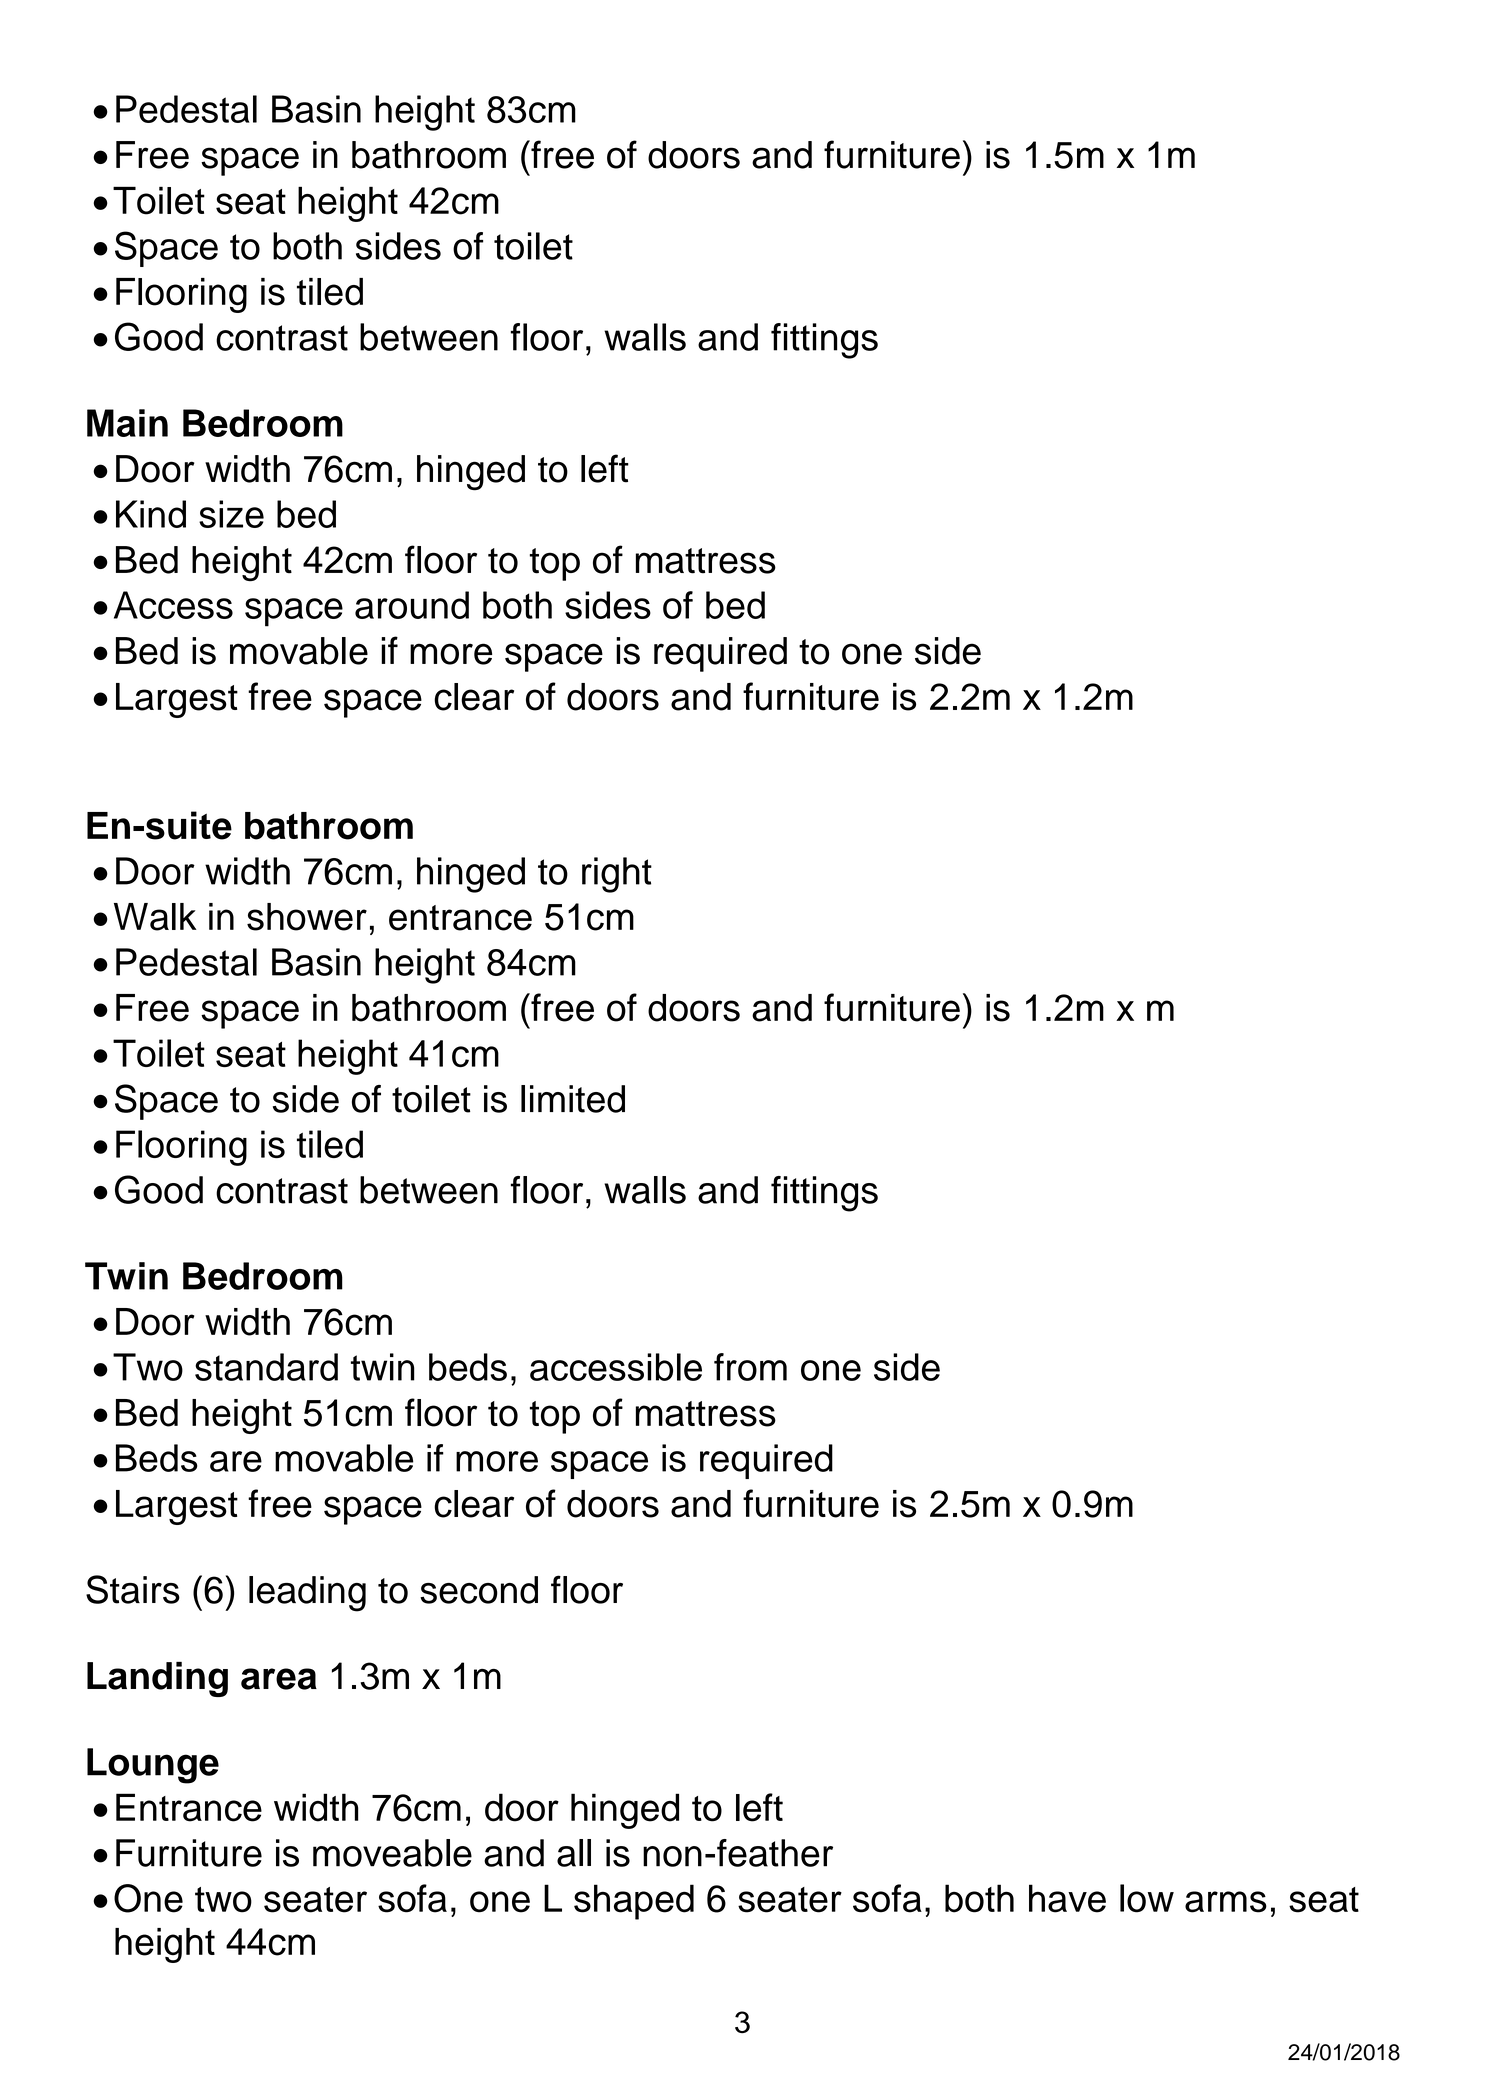 The image size is (1485, 2100). What do you see at coordinates (266, 1367) in the image?
I see `standard` at bounding box center [266, 1367].
